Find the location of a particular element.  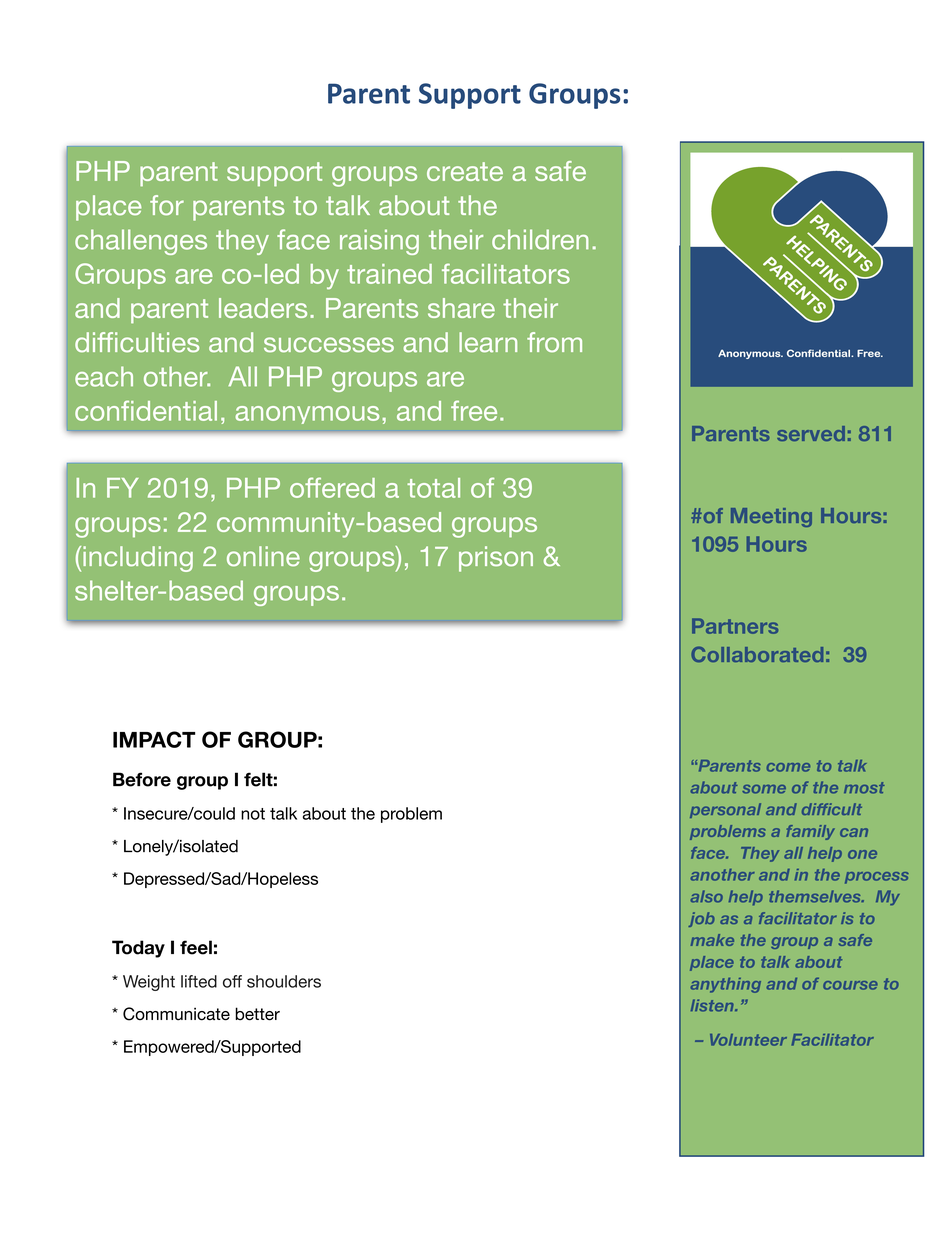

including is located at coordinates (138, 559).
